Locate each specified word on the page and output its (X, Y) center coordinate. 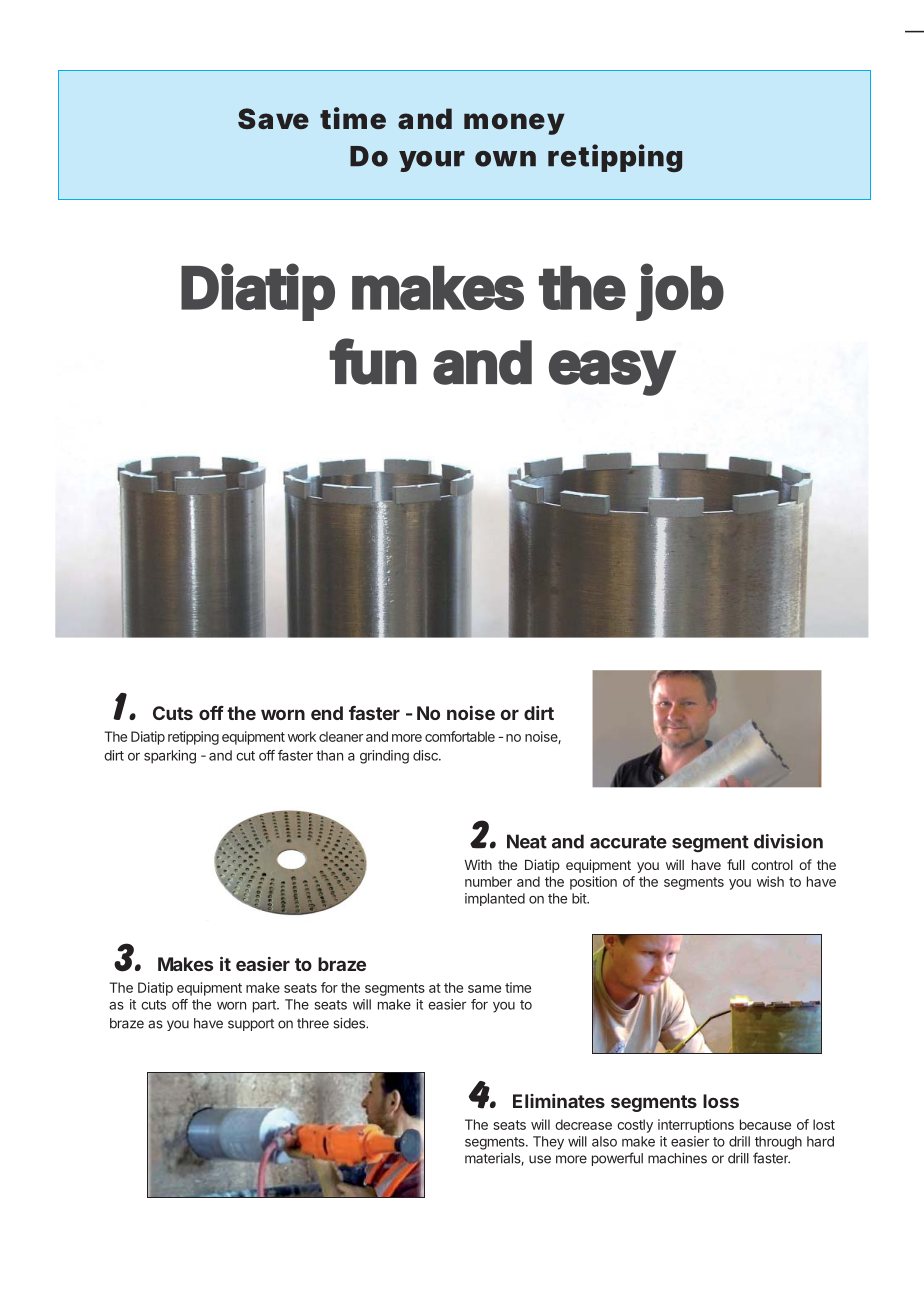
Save (273, 118)
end (327, 713)
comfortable (460, 736)
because (765, 1124)
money (514, 124)
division (788, 841)
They (548, 1143)
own (505, 159)
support (251, 1025)
